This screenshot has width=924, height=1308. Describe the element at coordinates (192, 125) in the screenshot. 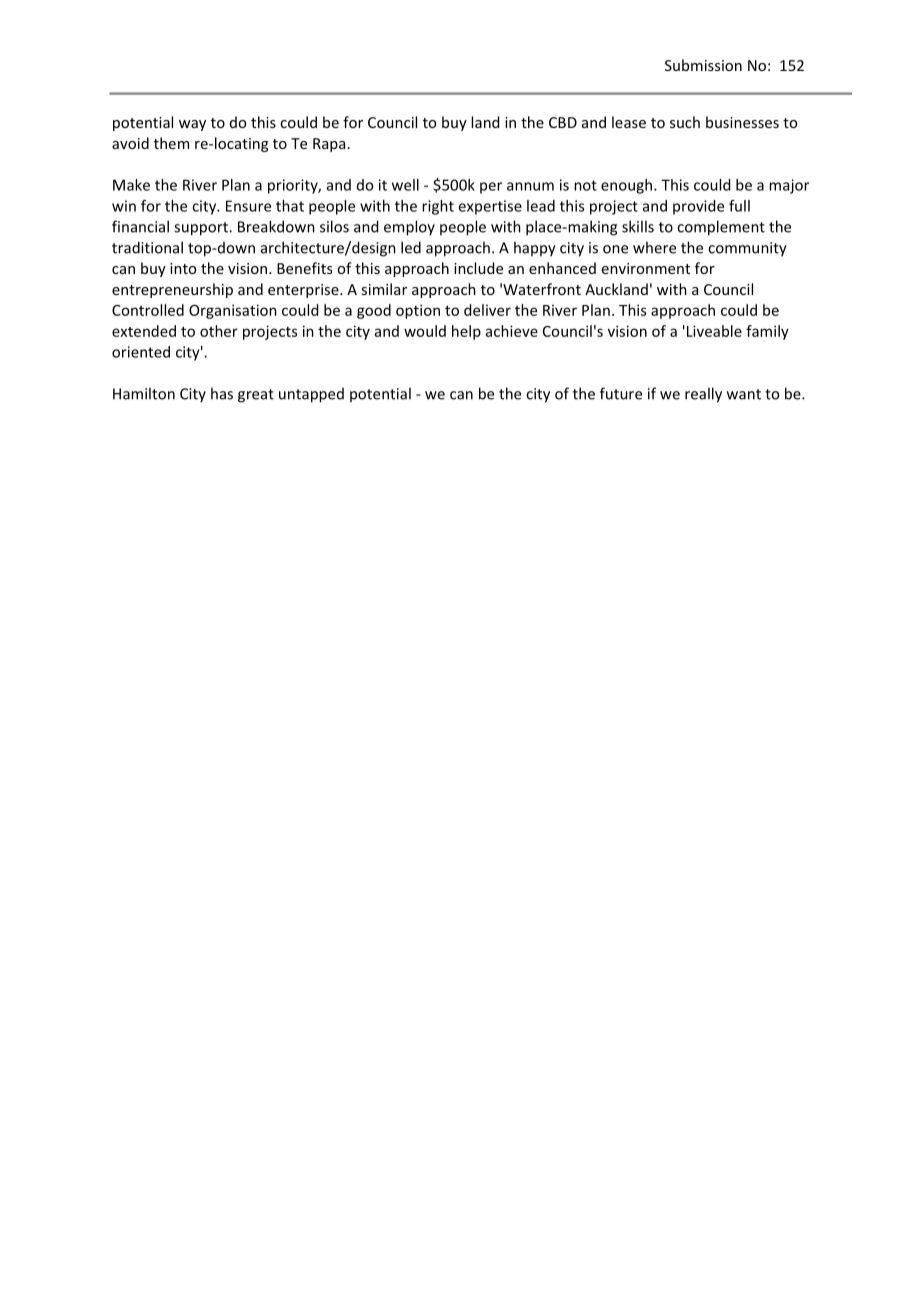

I see `way` at that location.
